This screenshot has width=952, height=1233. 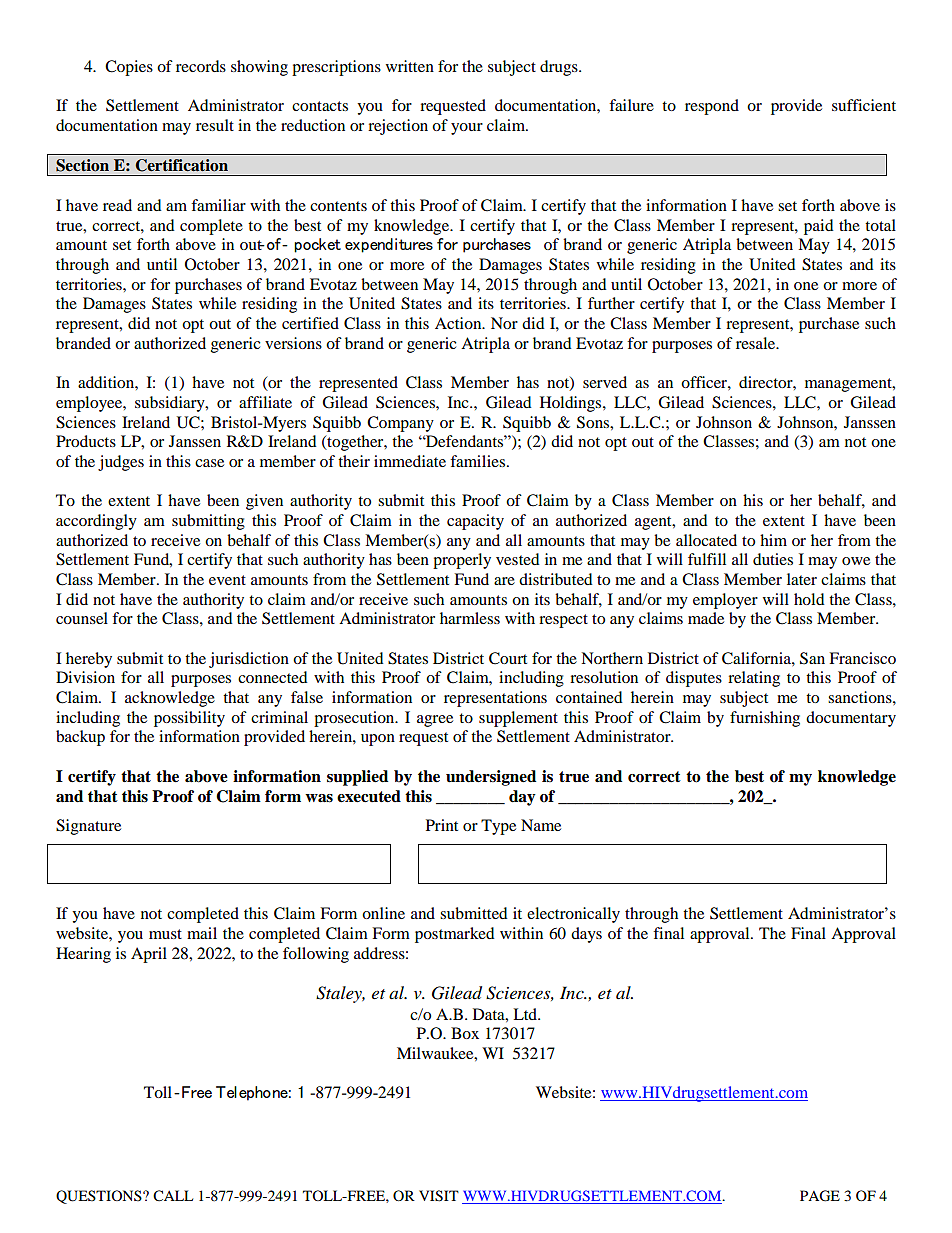 What do you see at coordinates (518, 719) in the screenshot?
I see `supplement` at bounding box center [518, 719].
